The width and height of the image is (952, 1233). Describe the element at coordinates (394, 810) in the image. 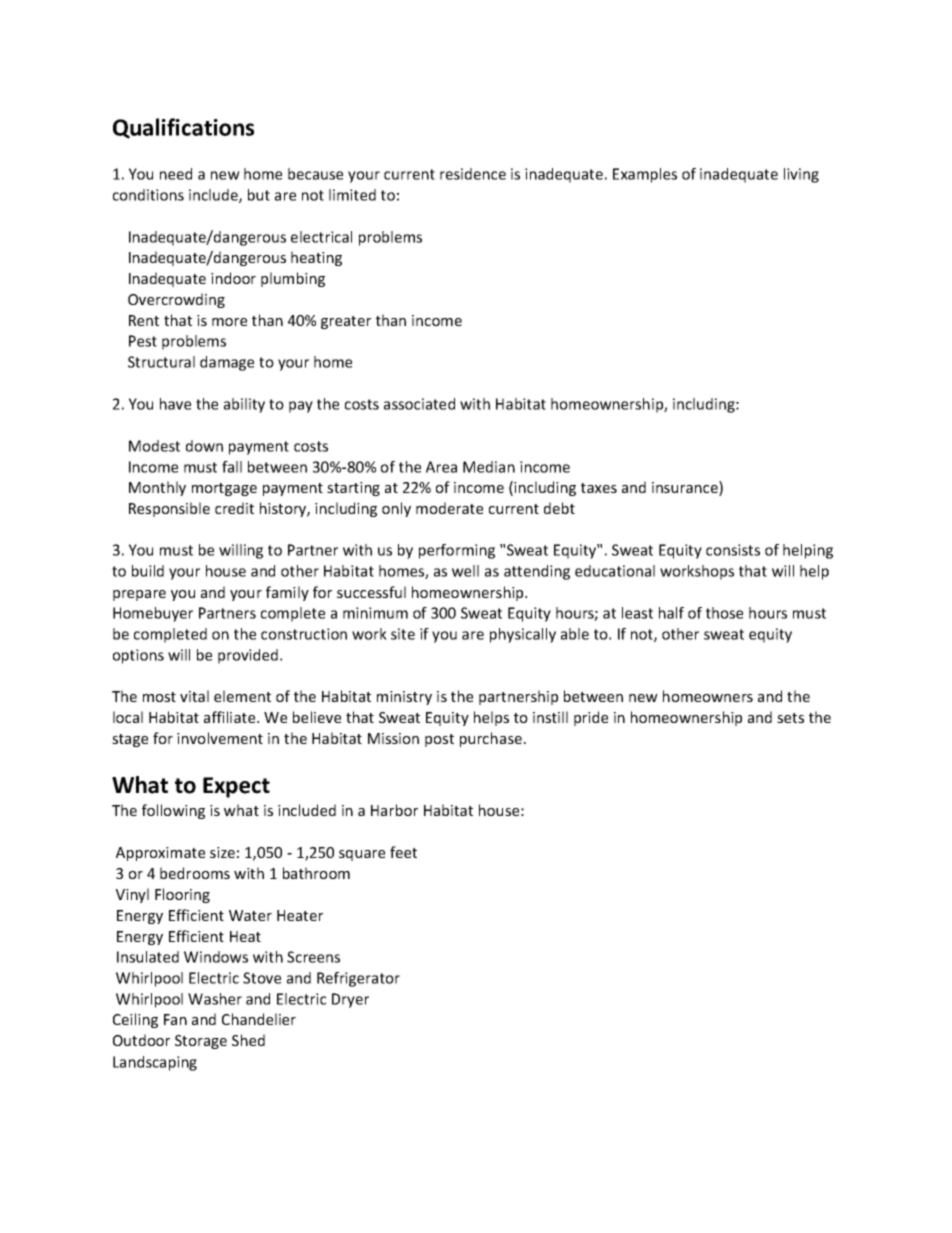

I see `Harbor` at that location.
